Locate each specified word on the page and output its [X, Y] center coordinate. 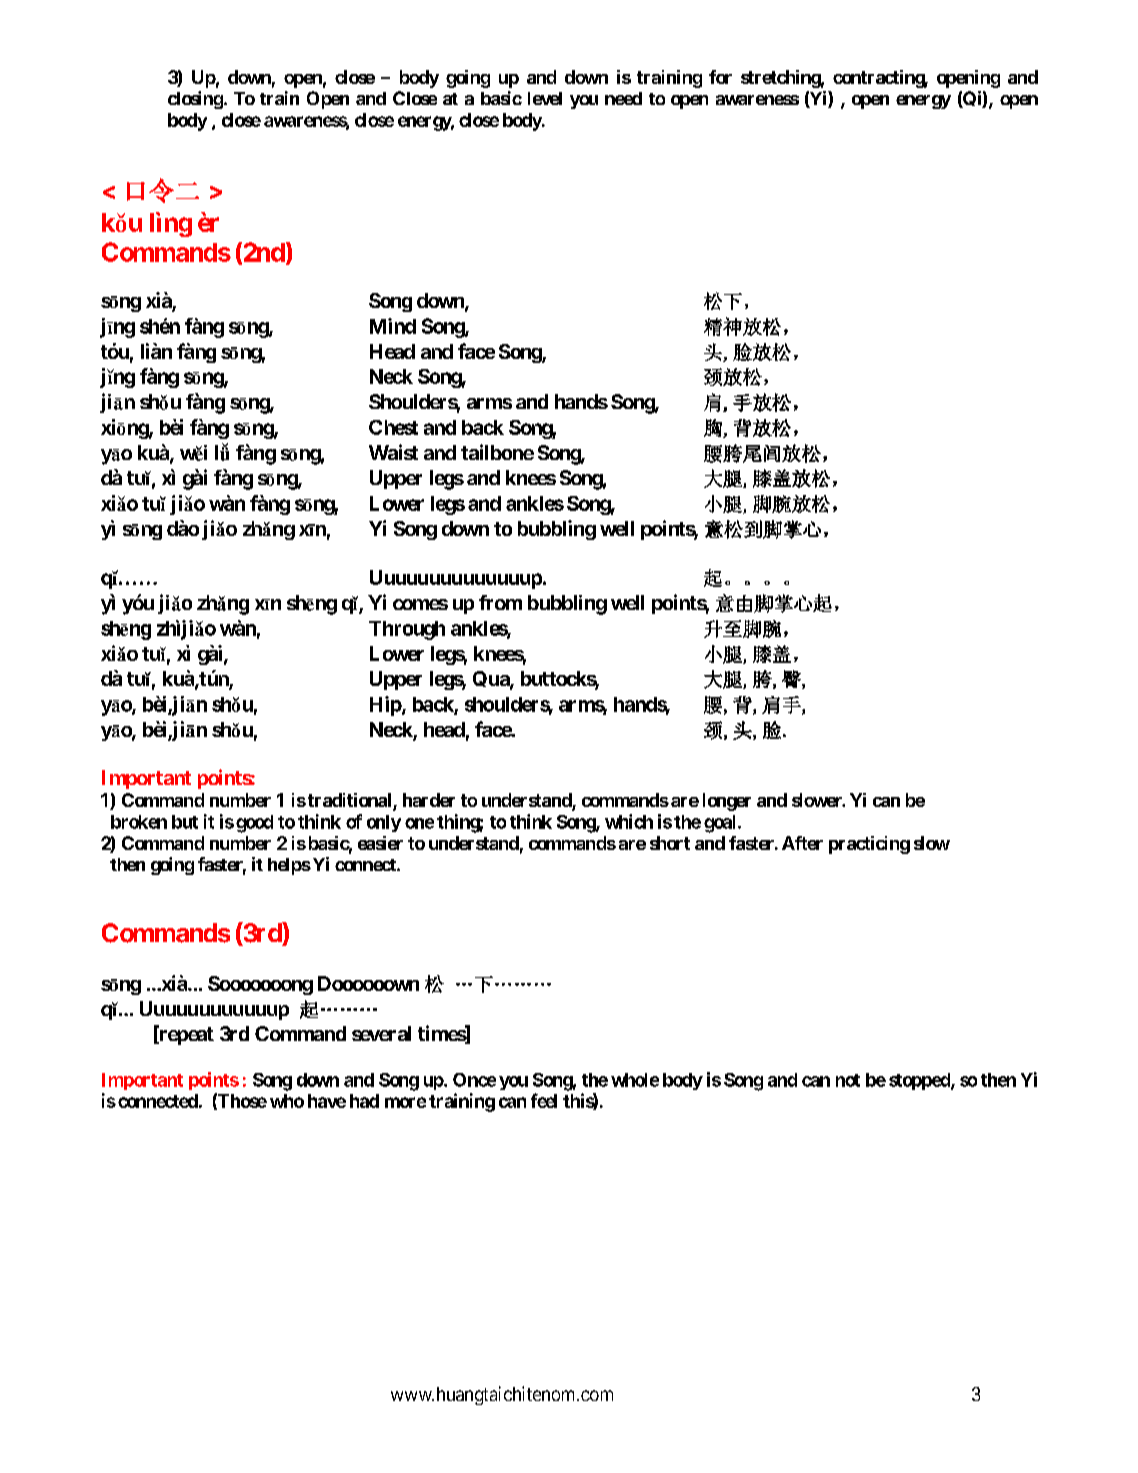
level [545, 98]
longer [727, 802]
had [364, 1101]
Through [407, 630]
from [500, 602]
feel [544, 1100]
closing [195, 100]
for [720, 77]
